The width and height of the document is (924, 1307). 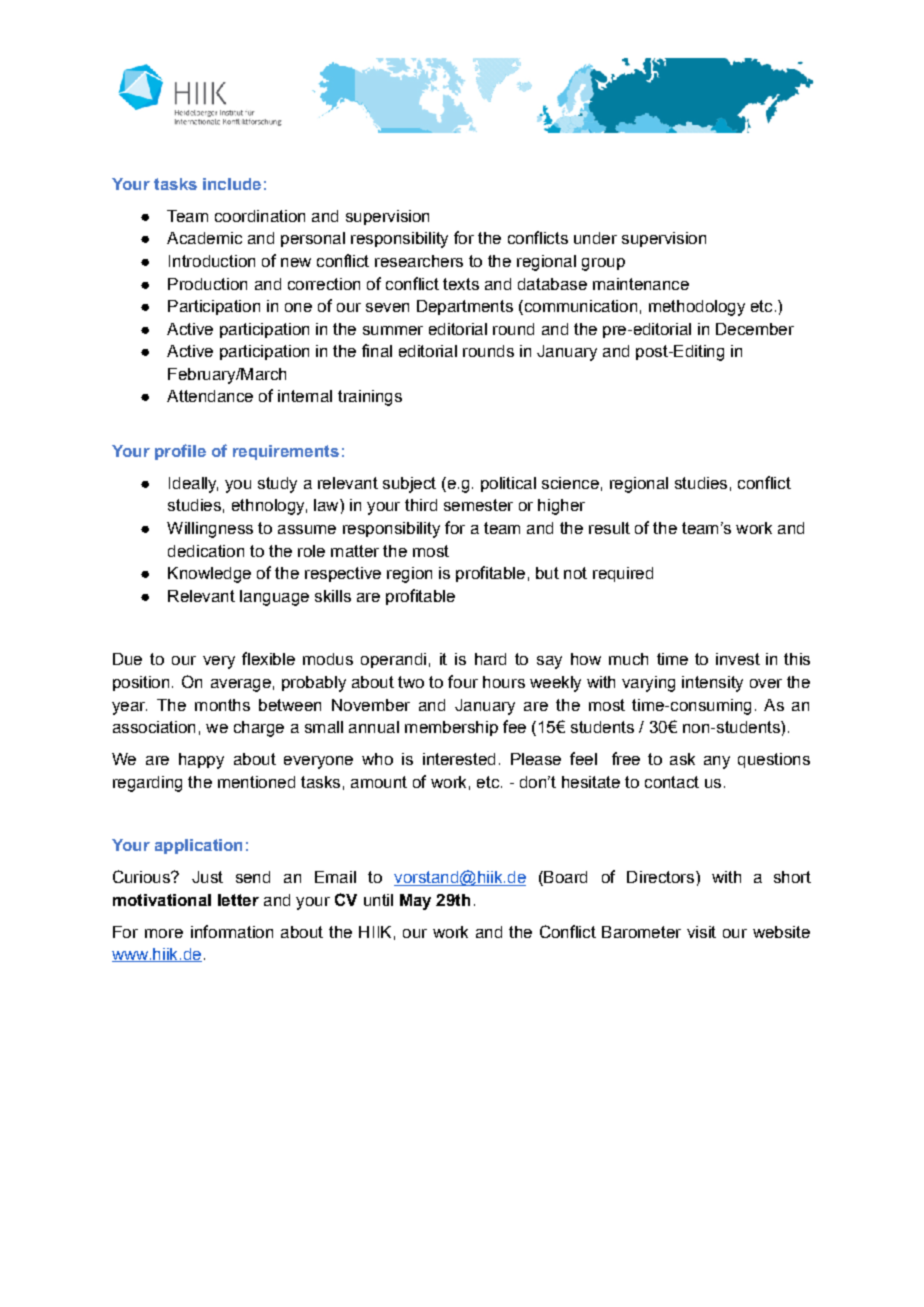 I want to click on researchers, so click(x=419, y=261).
